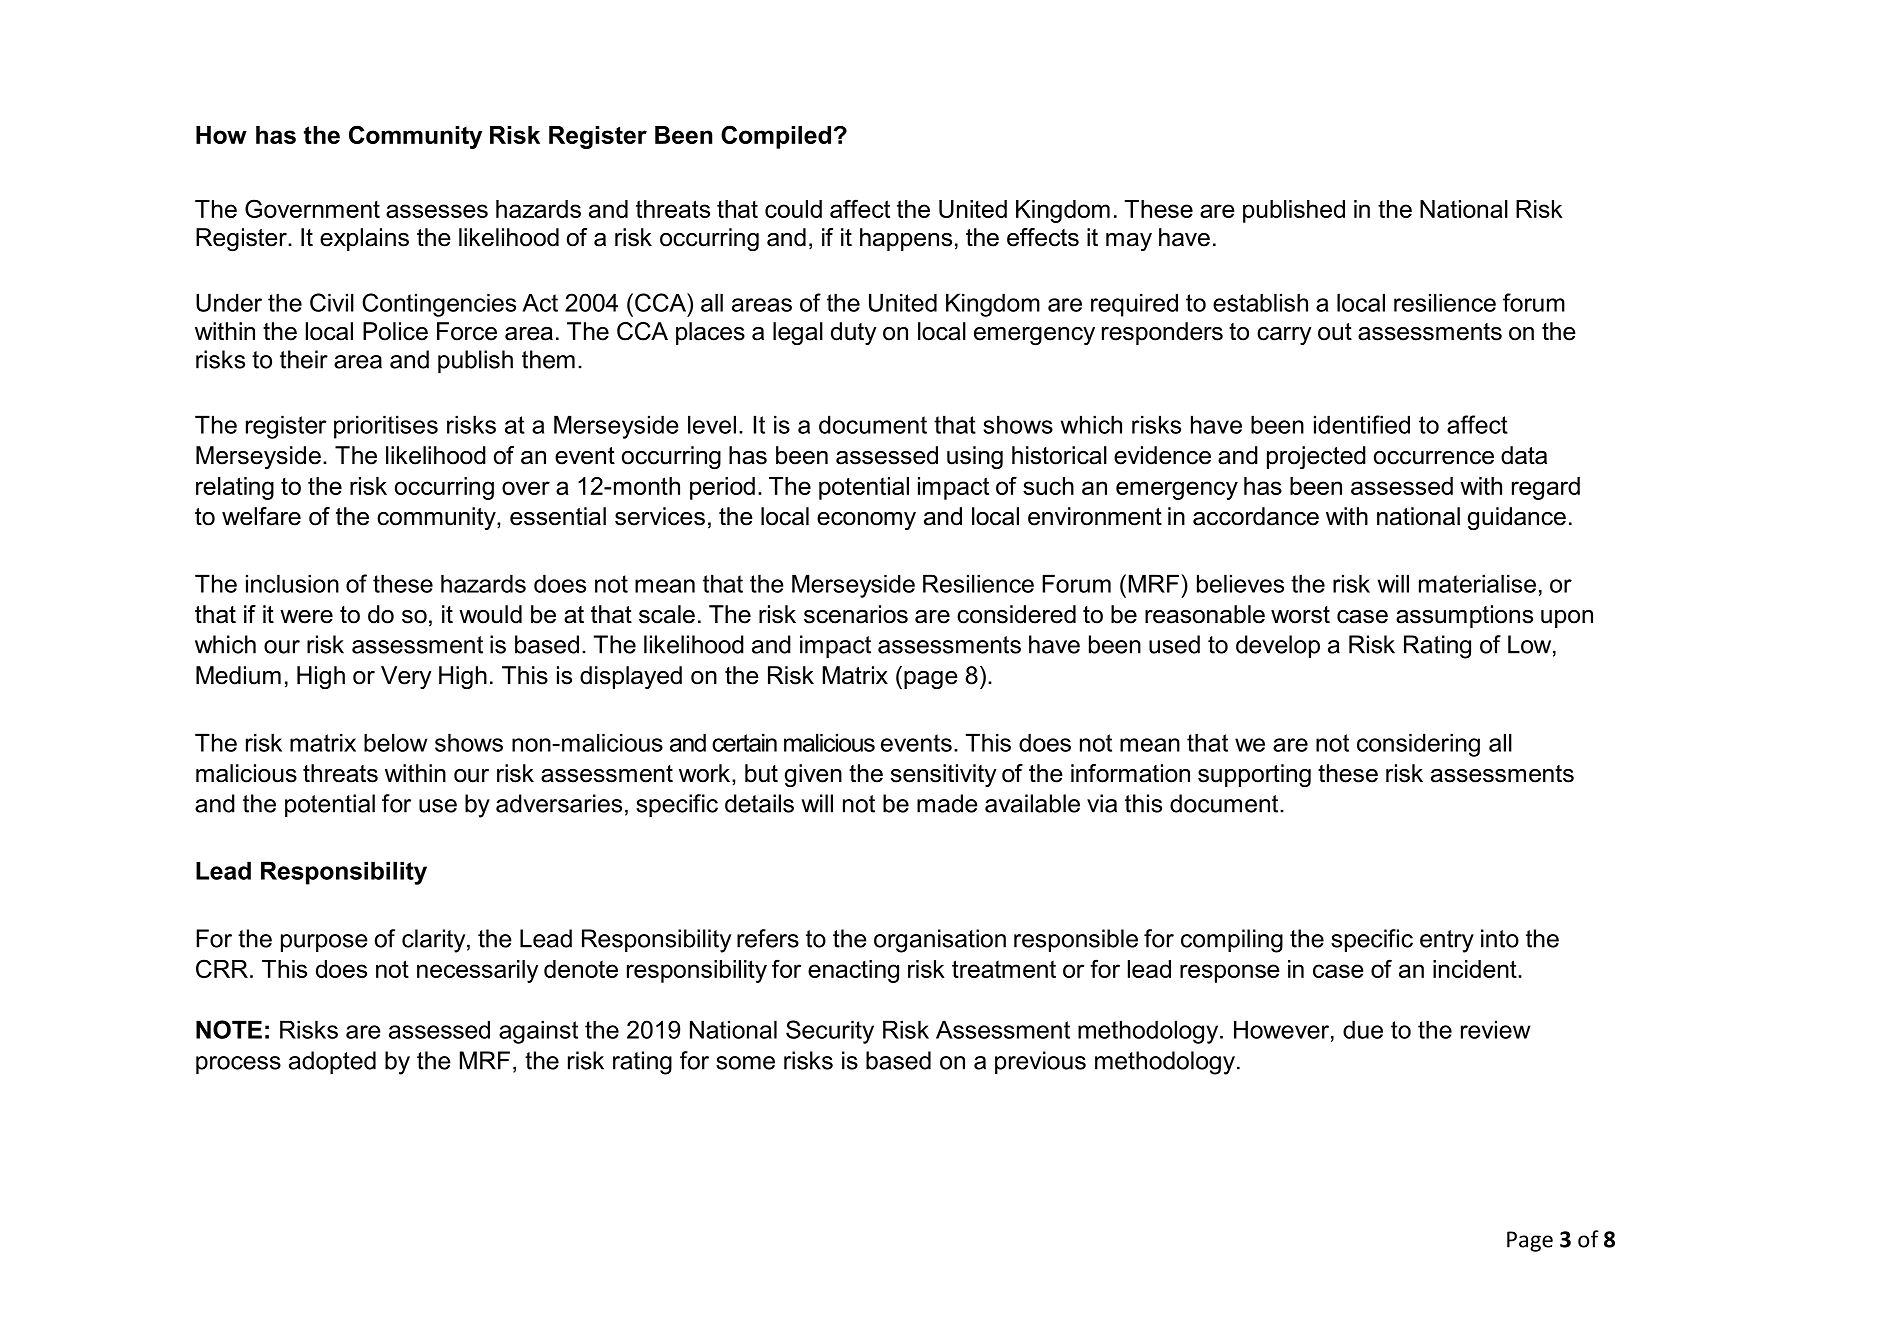 This page has width=1887, height=1336. Describe the element at coordinates (1464, 616) in the page. I see `assumptions` at that location.
